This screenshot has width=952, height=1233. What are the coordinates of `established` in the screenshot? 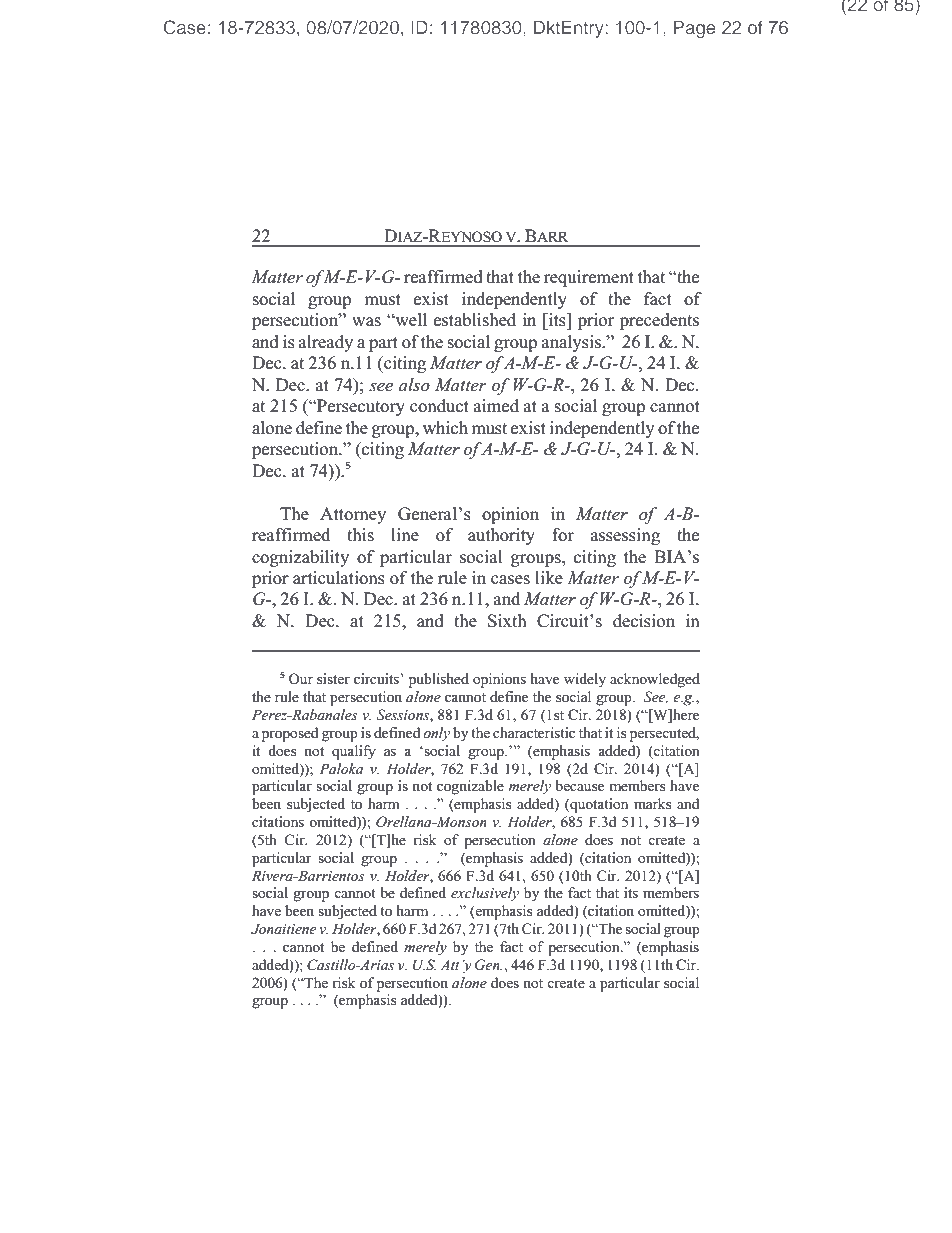 It's located at (475, 320).
